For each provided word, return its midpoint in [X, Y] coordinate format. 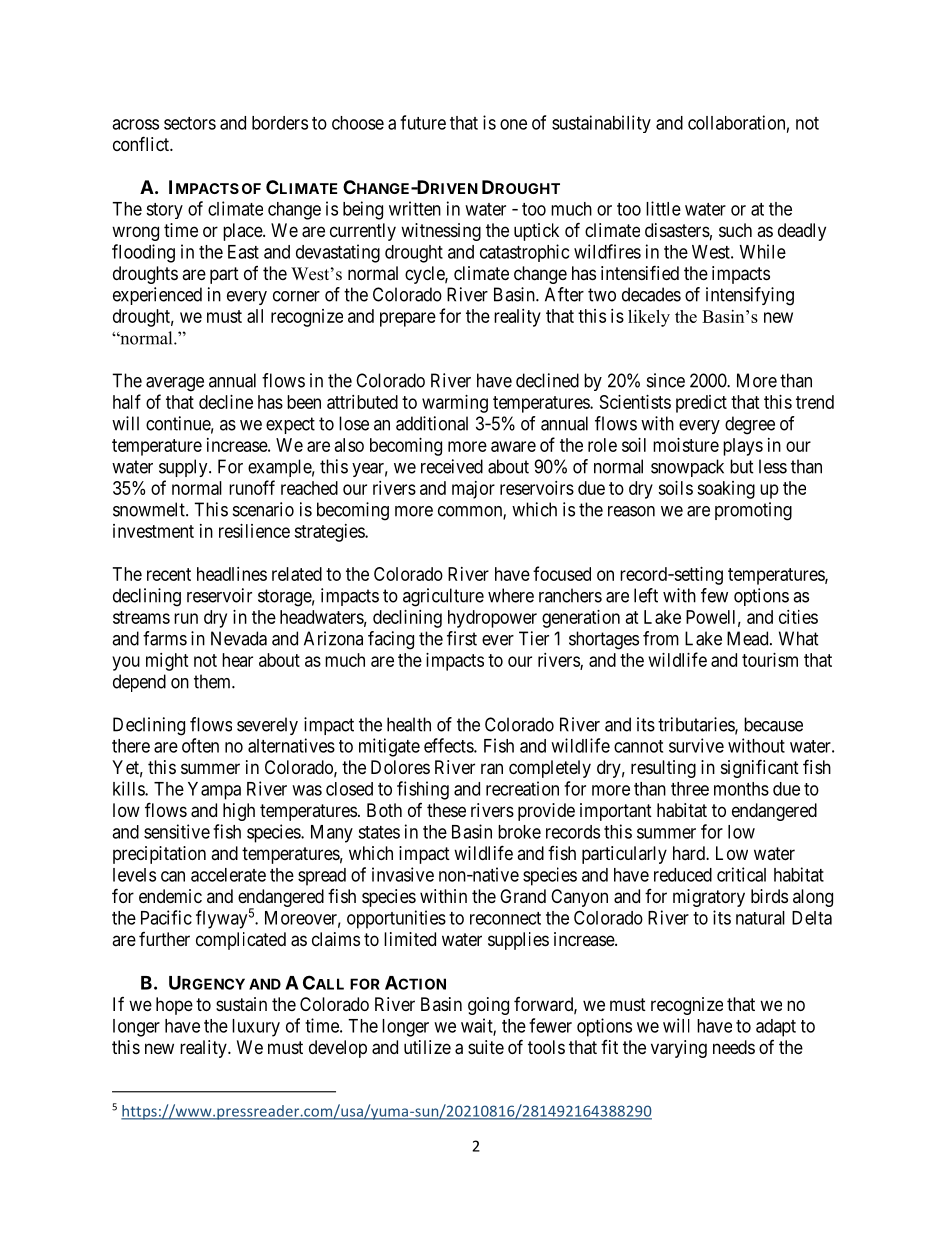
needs [734, 1047]
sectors [190, 123]
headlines [232, 574]
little [663, 208]
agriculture [443, 597]
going [488, 1006]
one [513, 124]
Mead [749, 638]
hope [174, 1006]
